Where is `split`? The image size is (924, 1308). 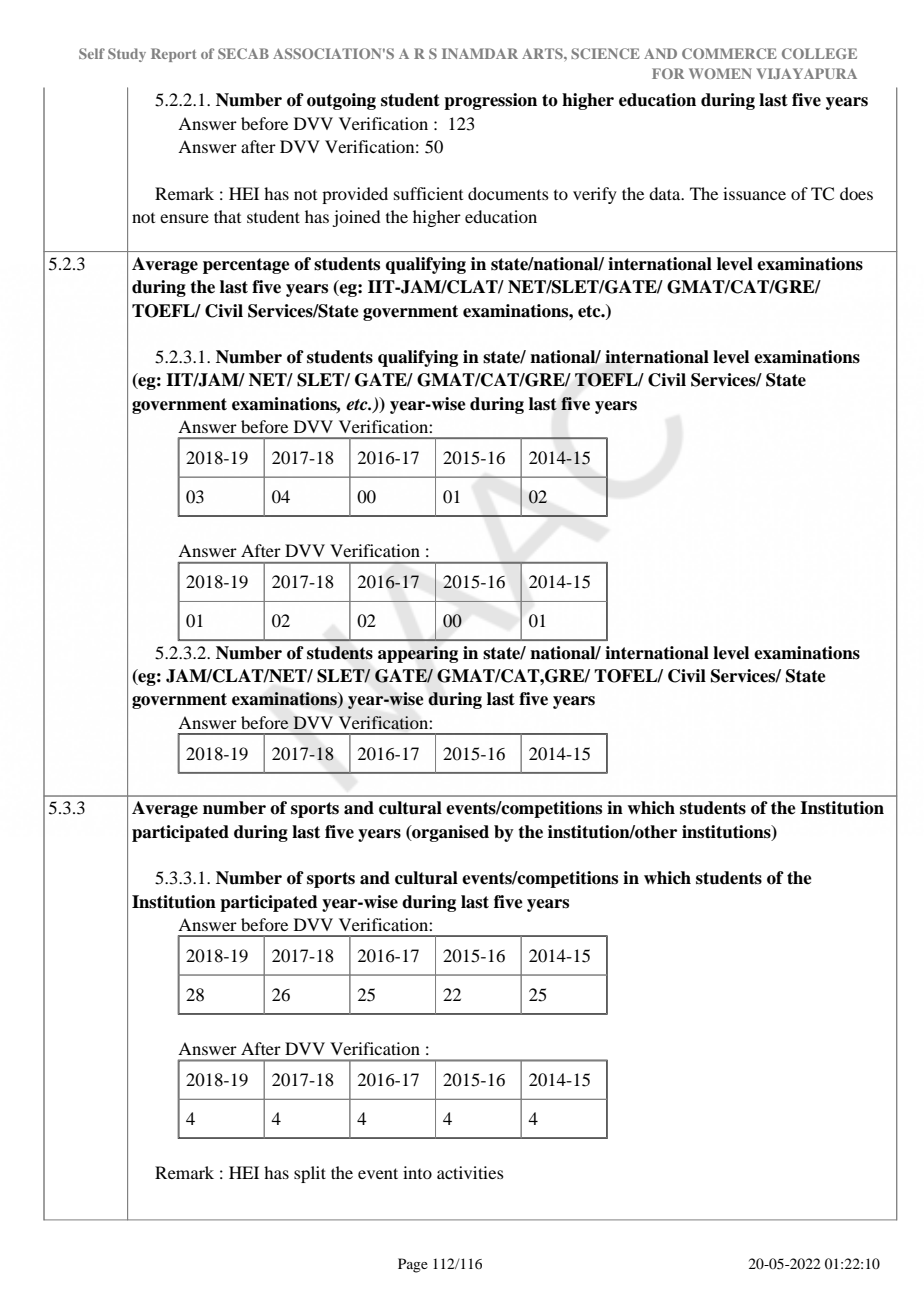 split is located at coordinates (310, 1174).
